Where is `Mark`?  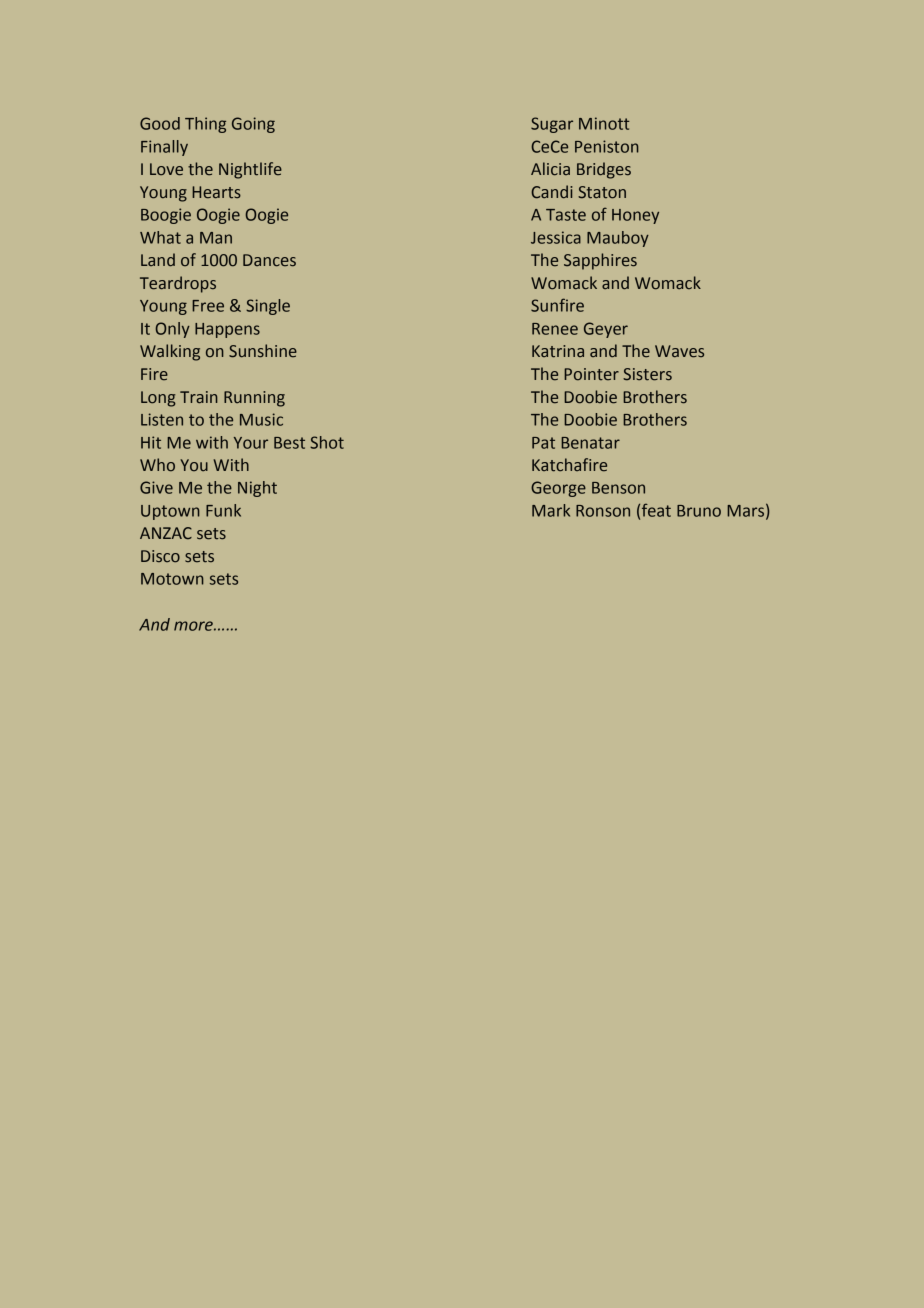
Mark is located at coordinates (551, 510).
